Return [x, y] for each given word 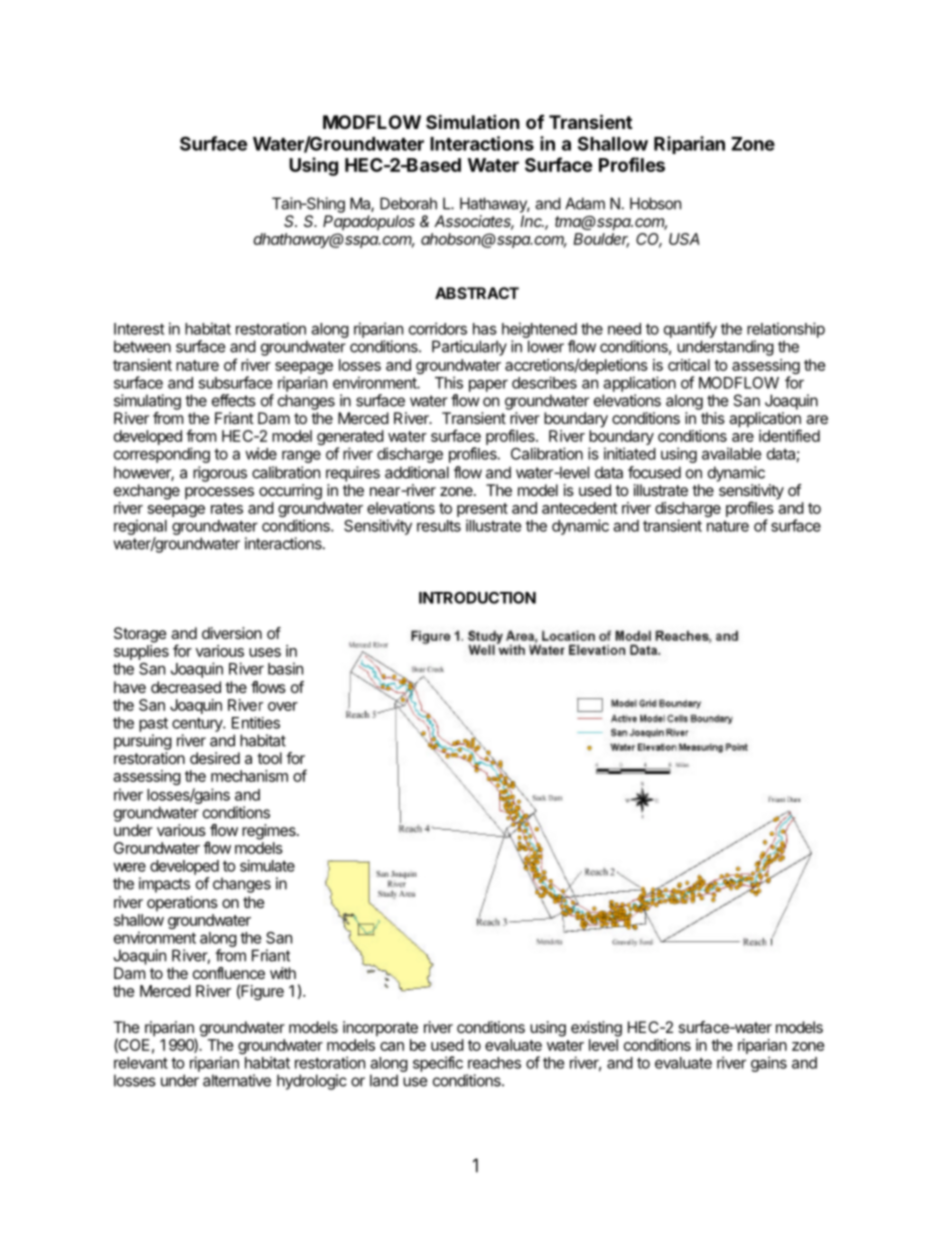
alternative [237, 1080]
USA [684, 239]
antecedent [580, 508]
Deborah [408, 203]
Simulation [473, 121]
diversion [232, 633]
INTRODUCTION [477, 598]
